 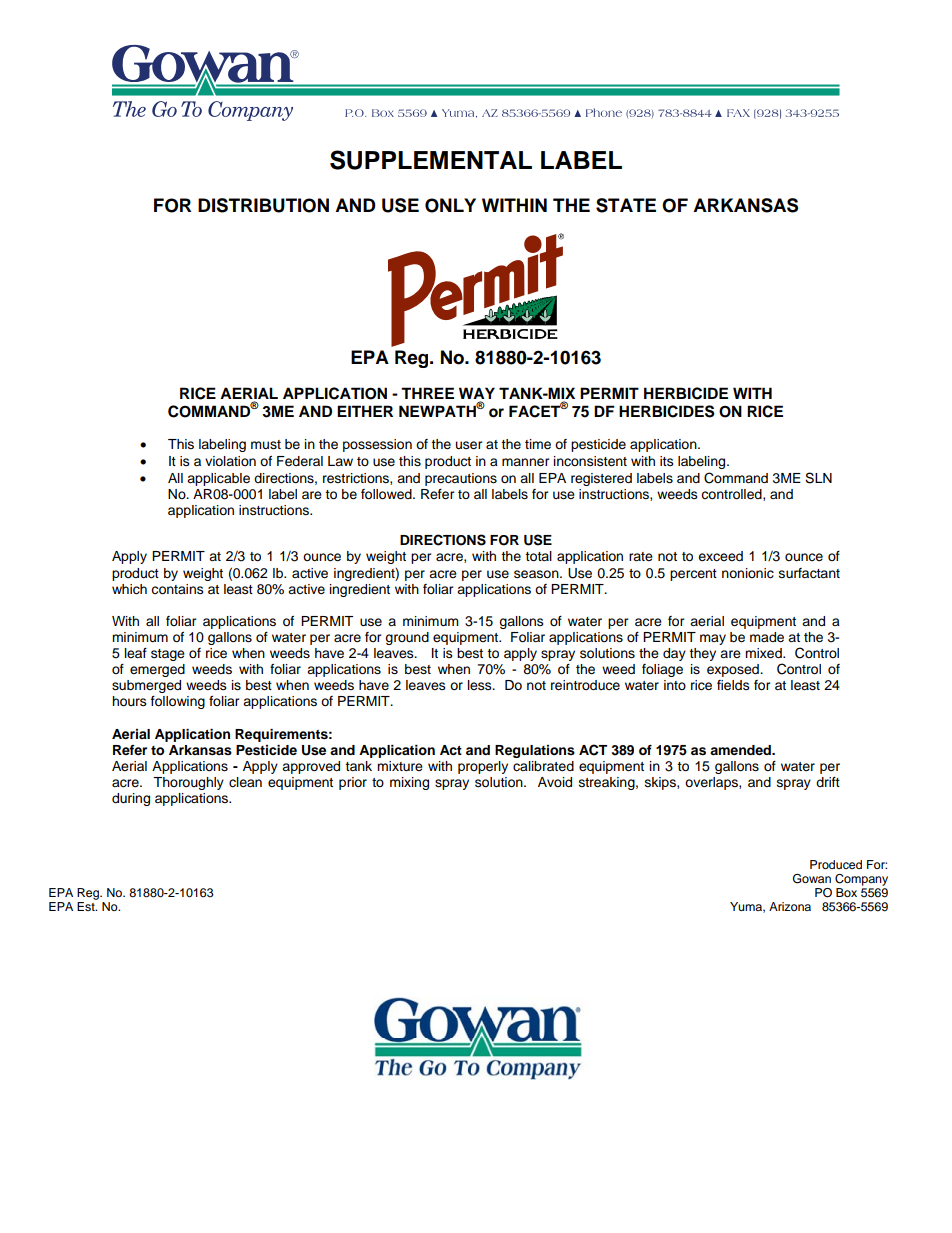 What do you see at coordinates (131, 799) in the document?
I see `during` at bounding box center [131, 799].
